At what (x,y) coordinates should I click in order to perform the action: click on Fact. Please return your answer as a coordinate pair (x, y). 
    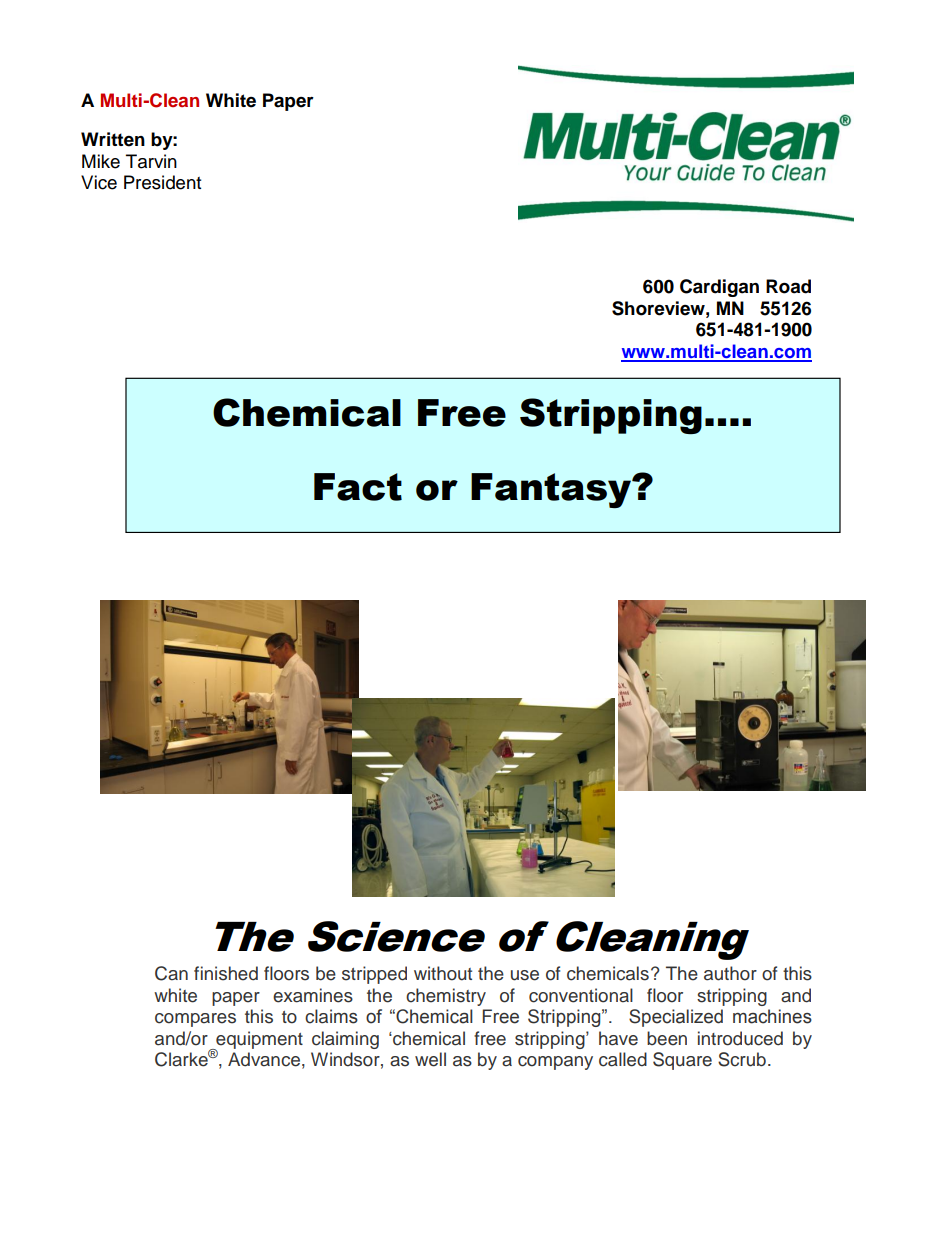
    Looking at the image, I should click on (358, 487).
